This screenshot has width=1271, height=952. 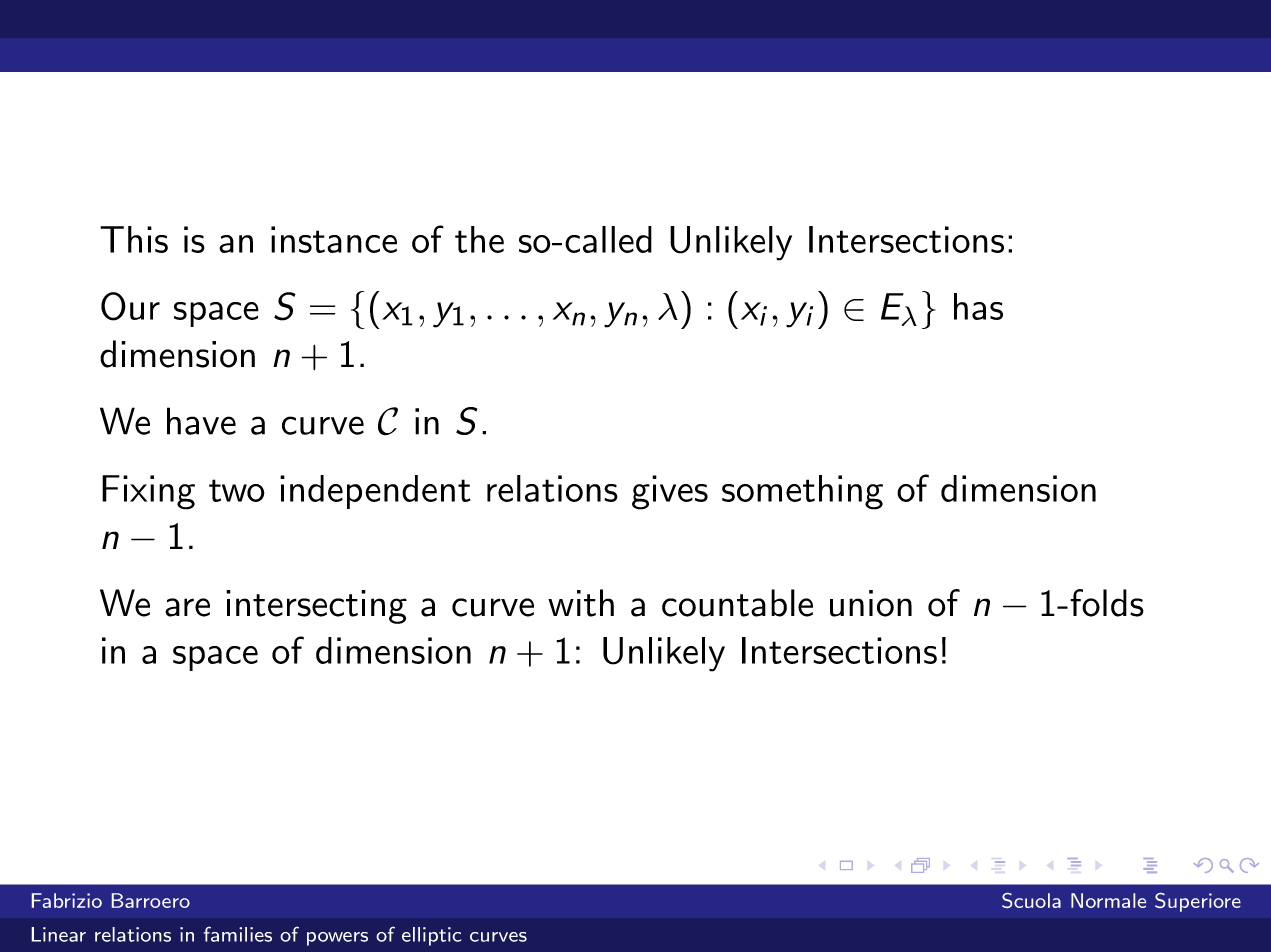 What do you see at coordinates (431, 936) in the screenshot?
I see `elliptic` at bounding box center [431, 936].
